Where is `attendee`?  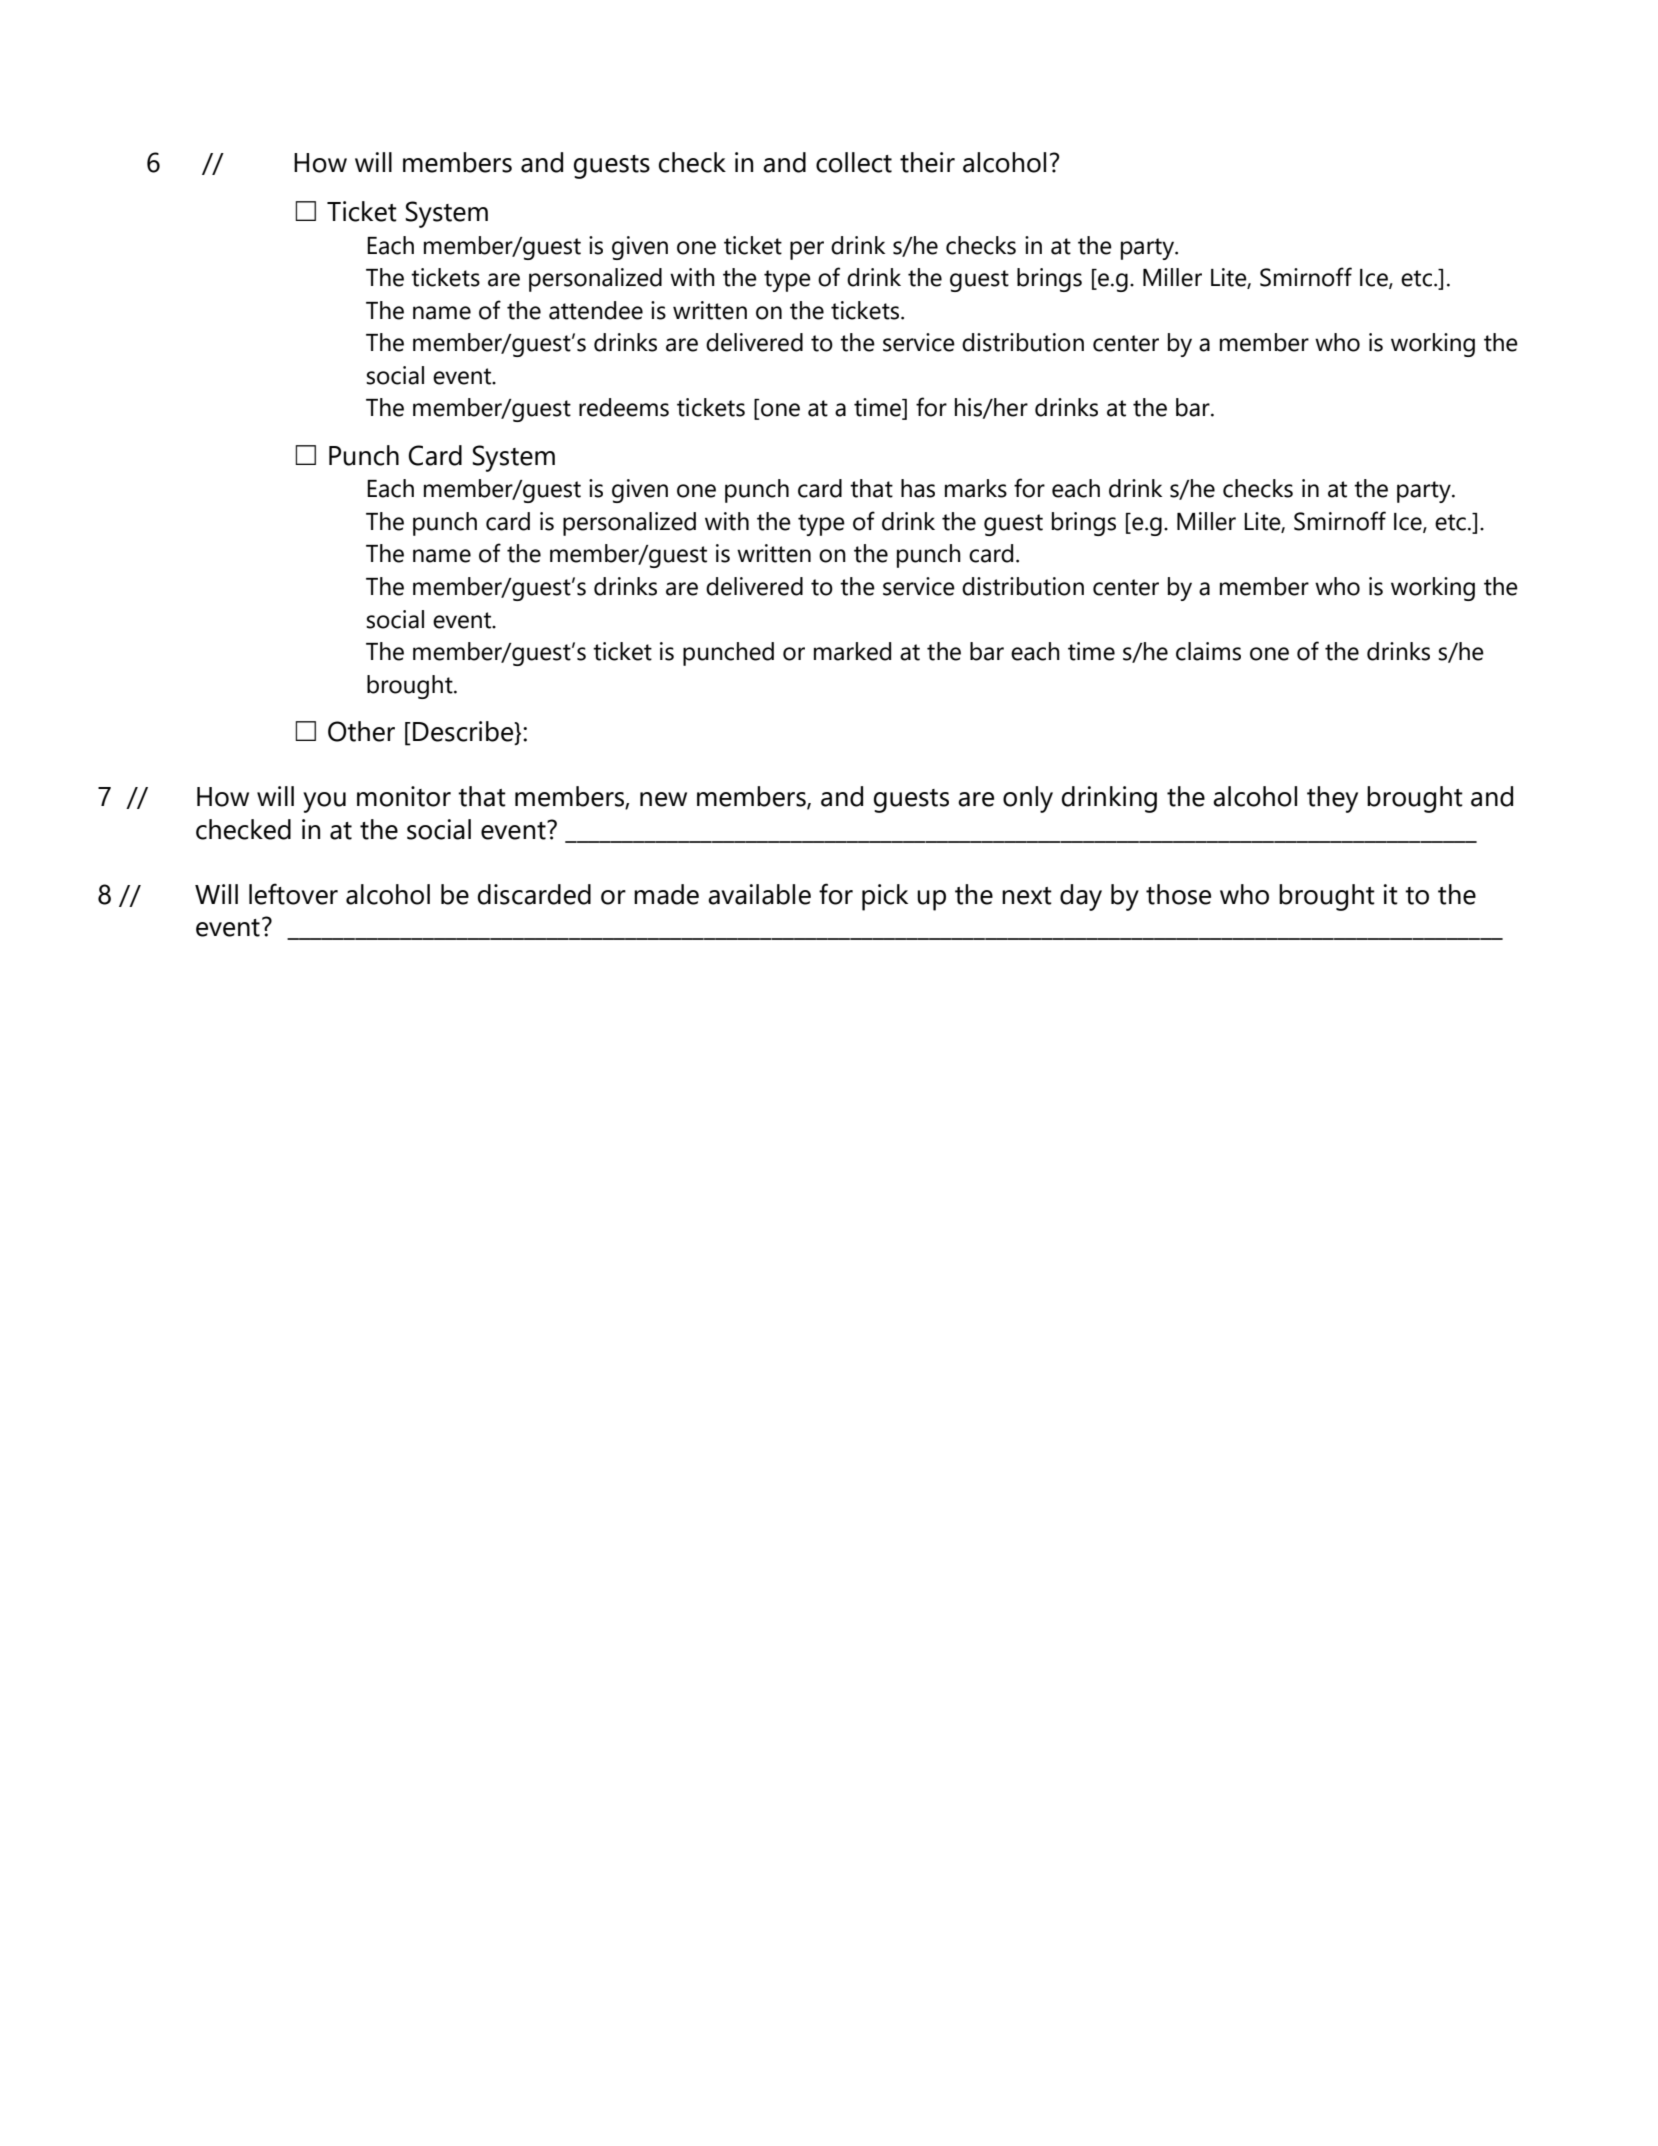
attendee is located at coordinates (596, 310).
